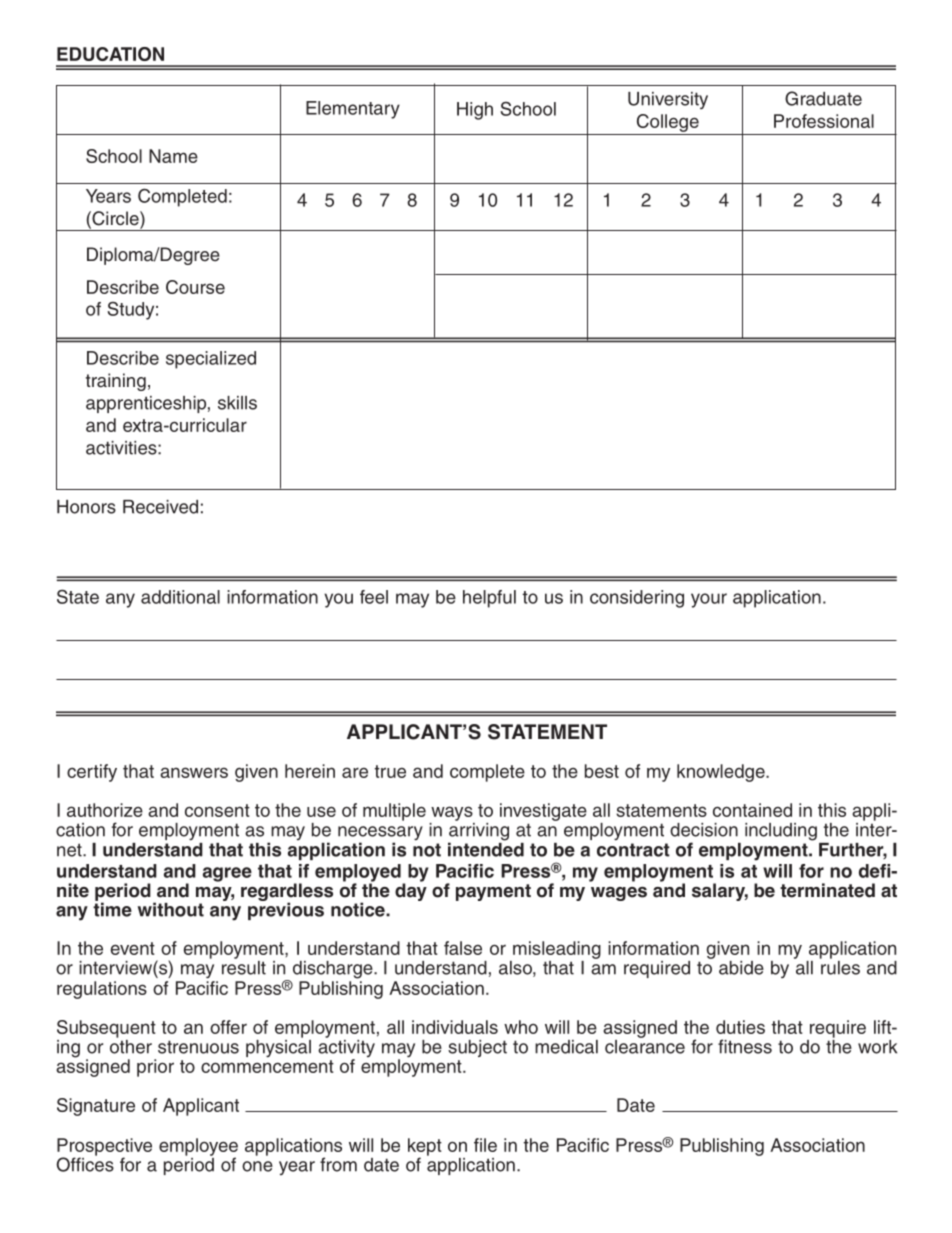  I want to click on ways, so click(452, 813).
